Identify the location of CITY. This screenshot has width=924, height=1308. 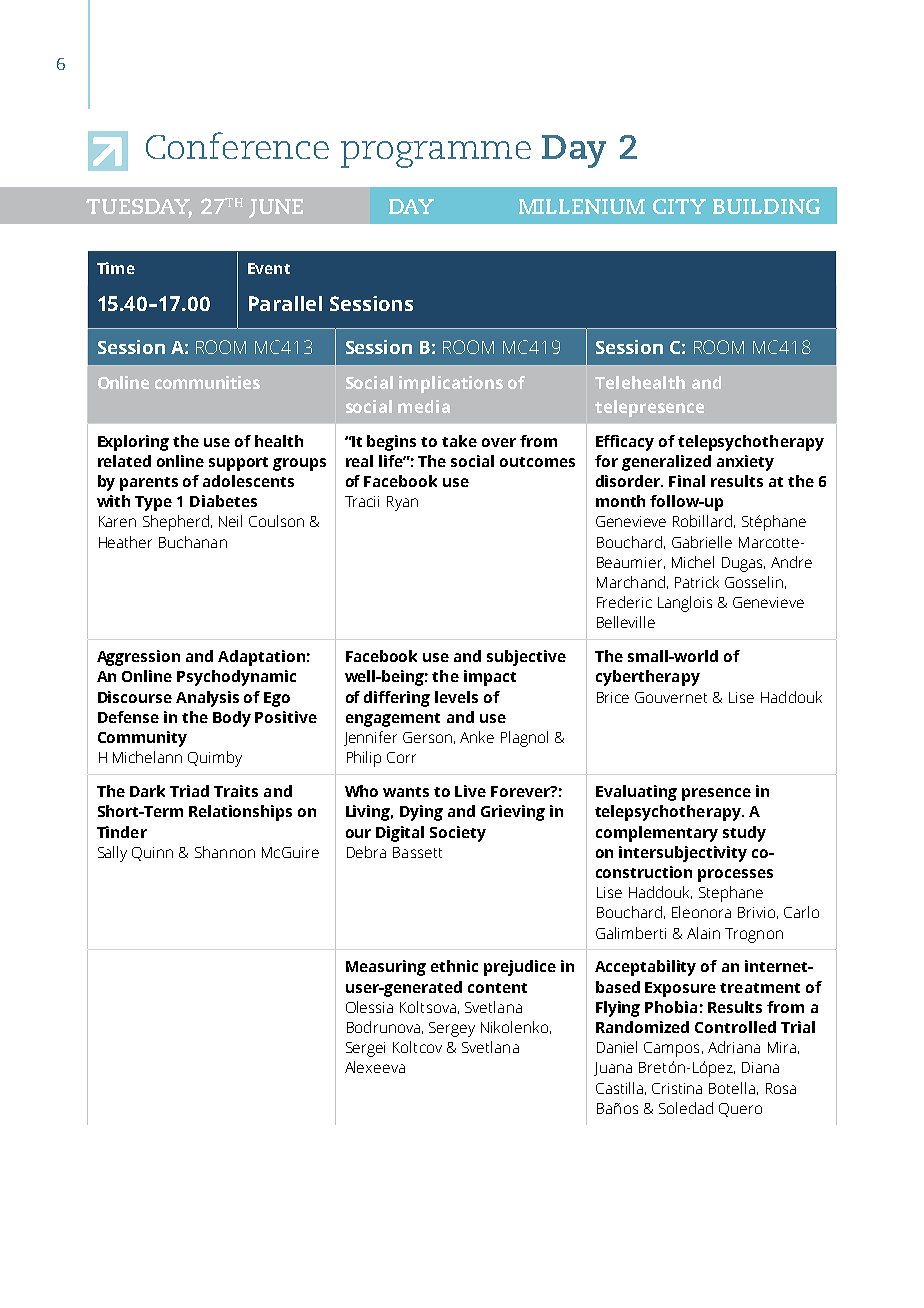
(679, 206).
